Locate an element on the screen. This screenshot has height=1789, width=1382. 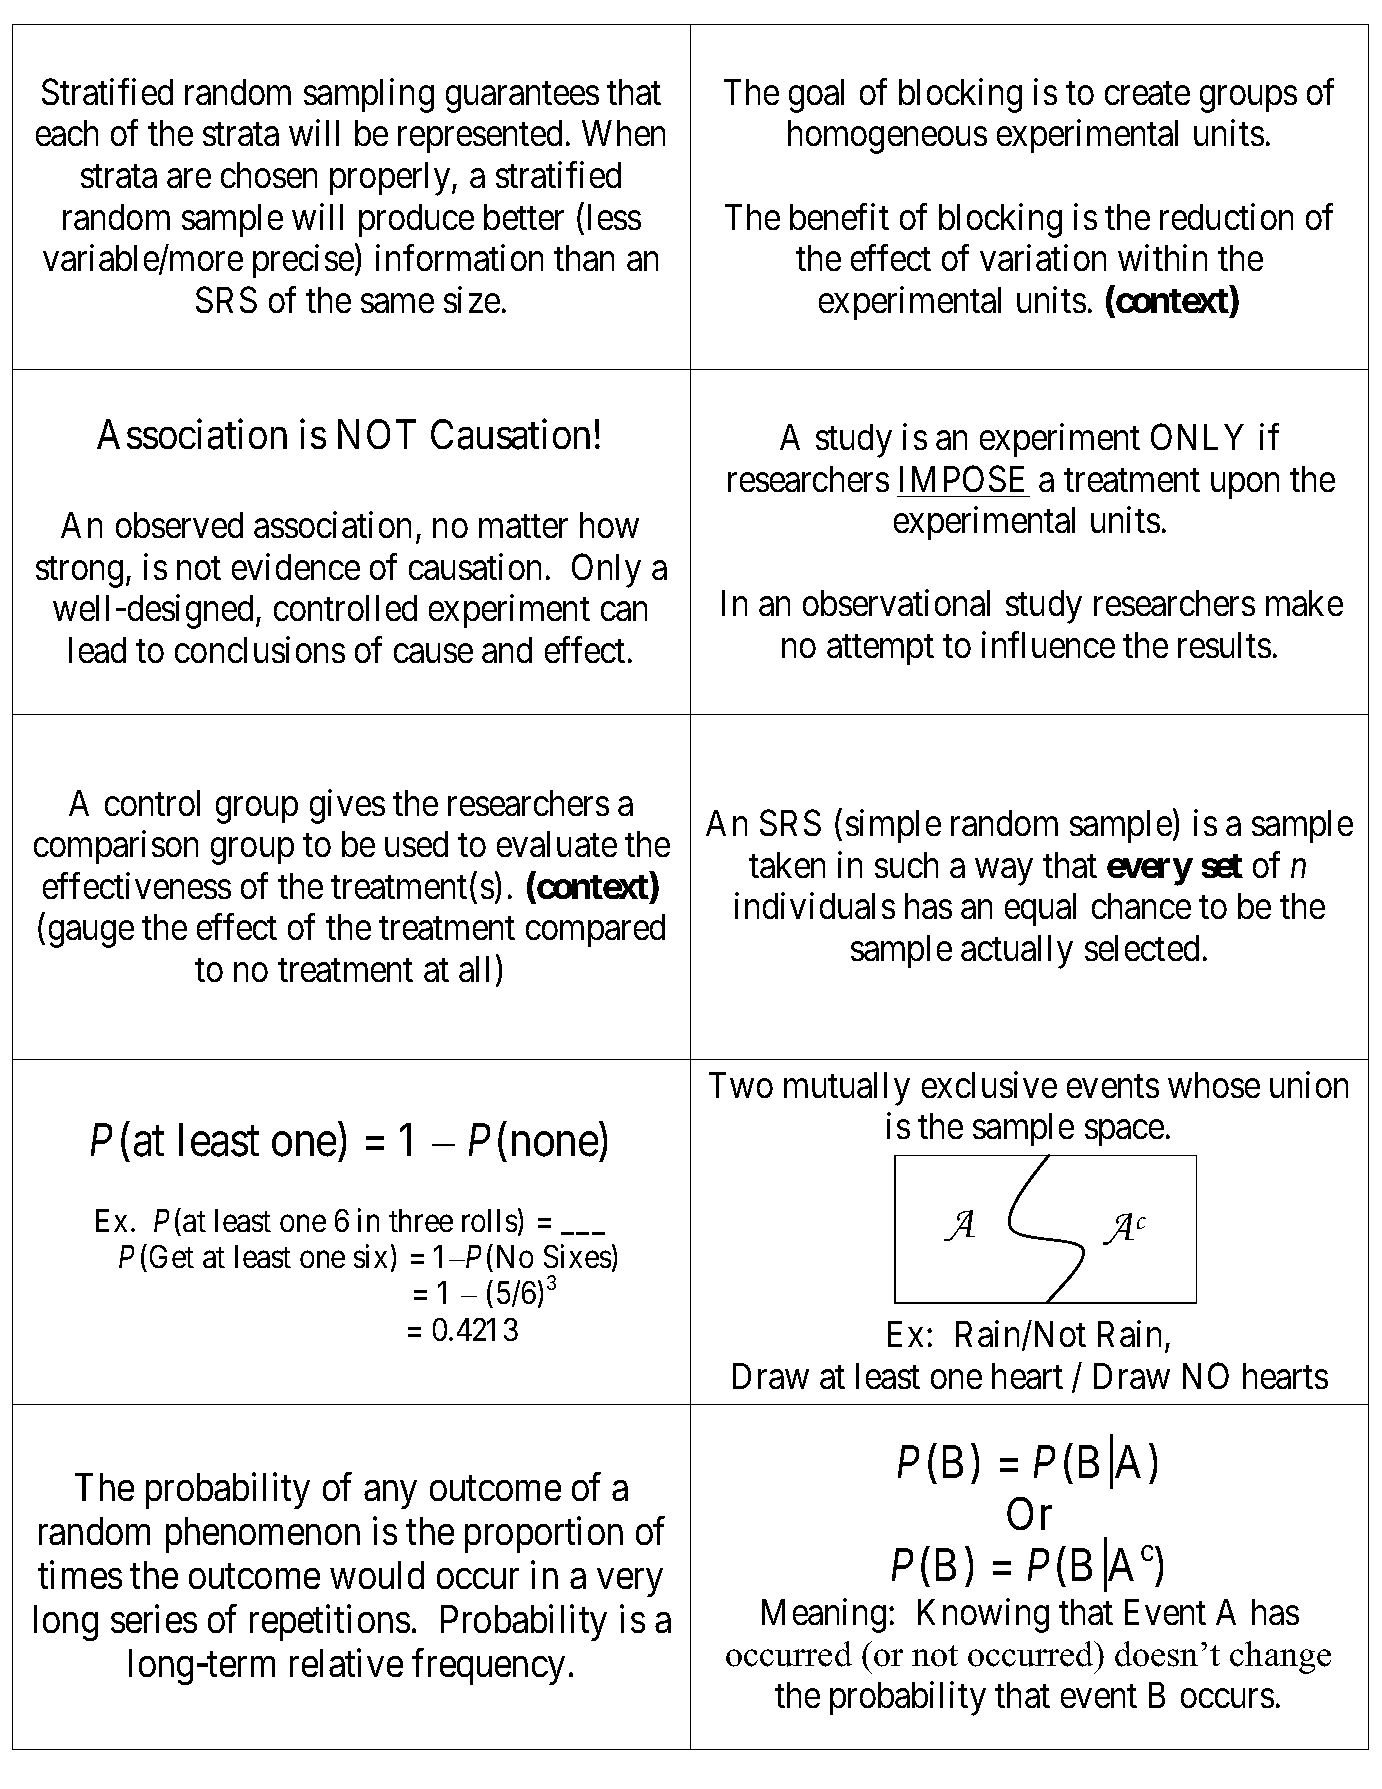
comparison is located at coordinates (116, 847).
